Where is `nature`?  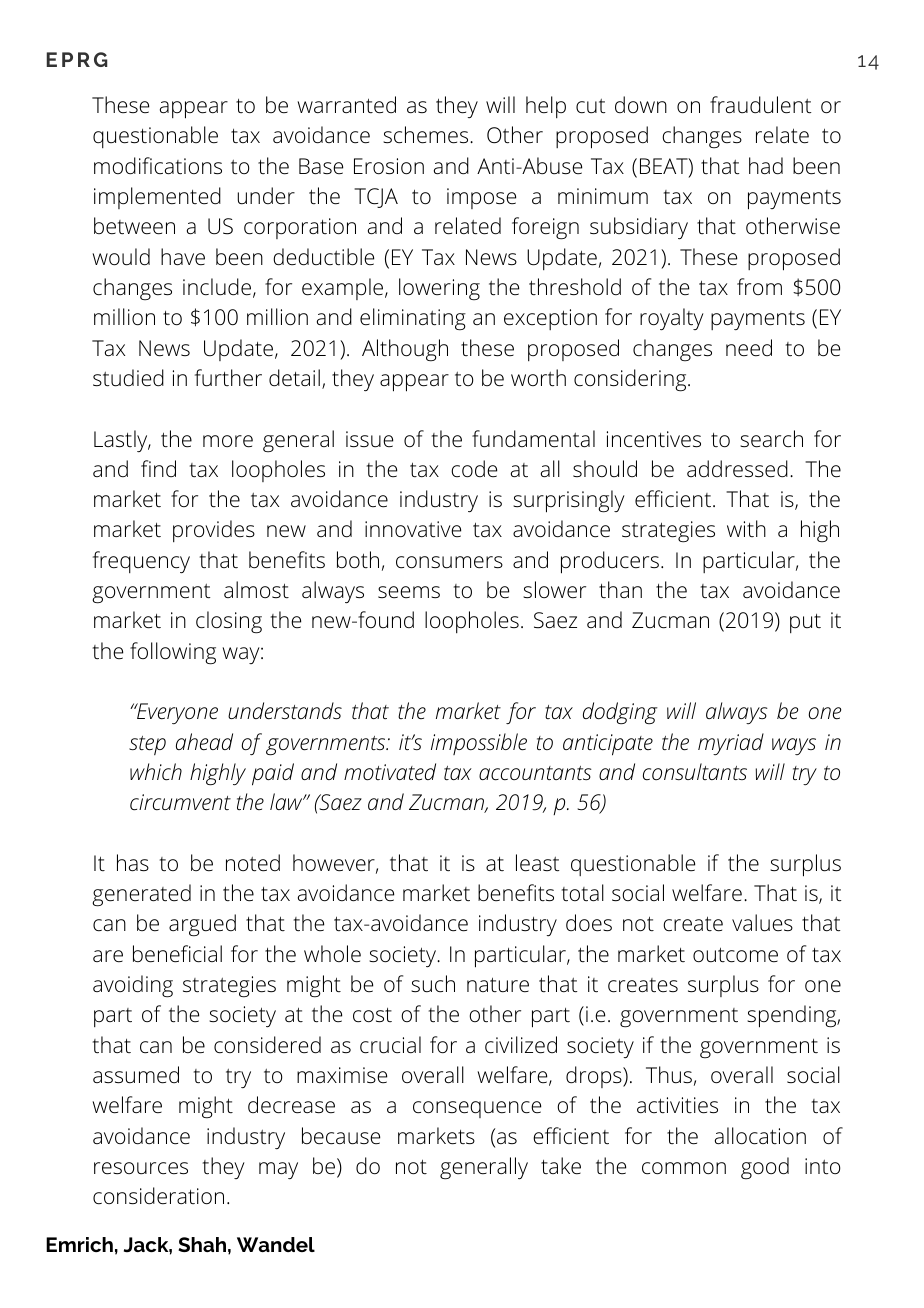 nature is located at coordinates (498, 985).
